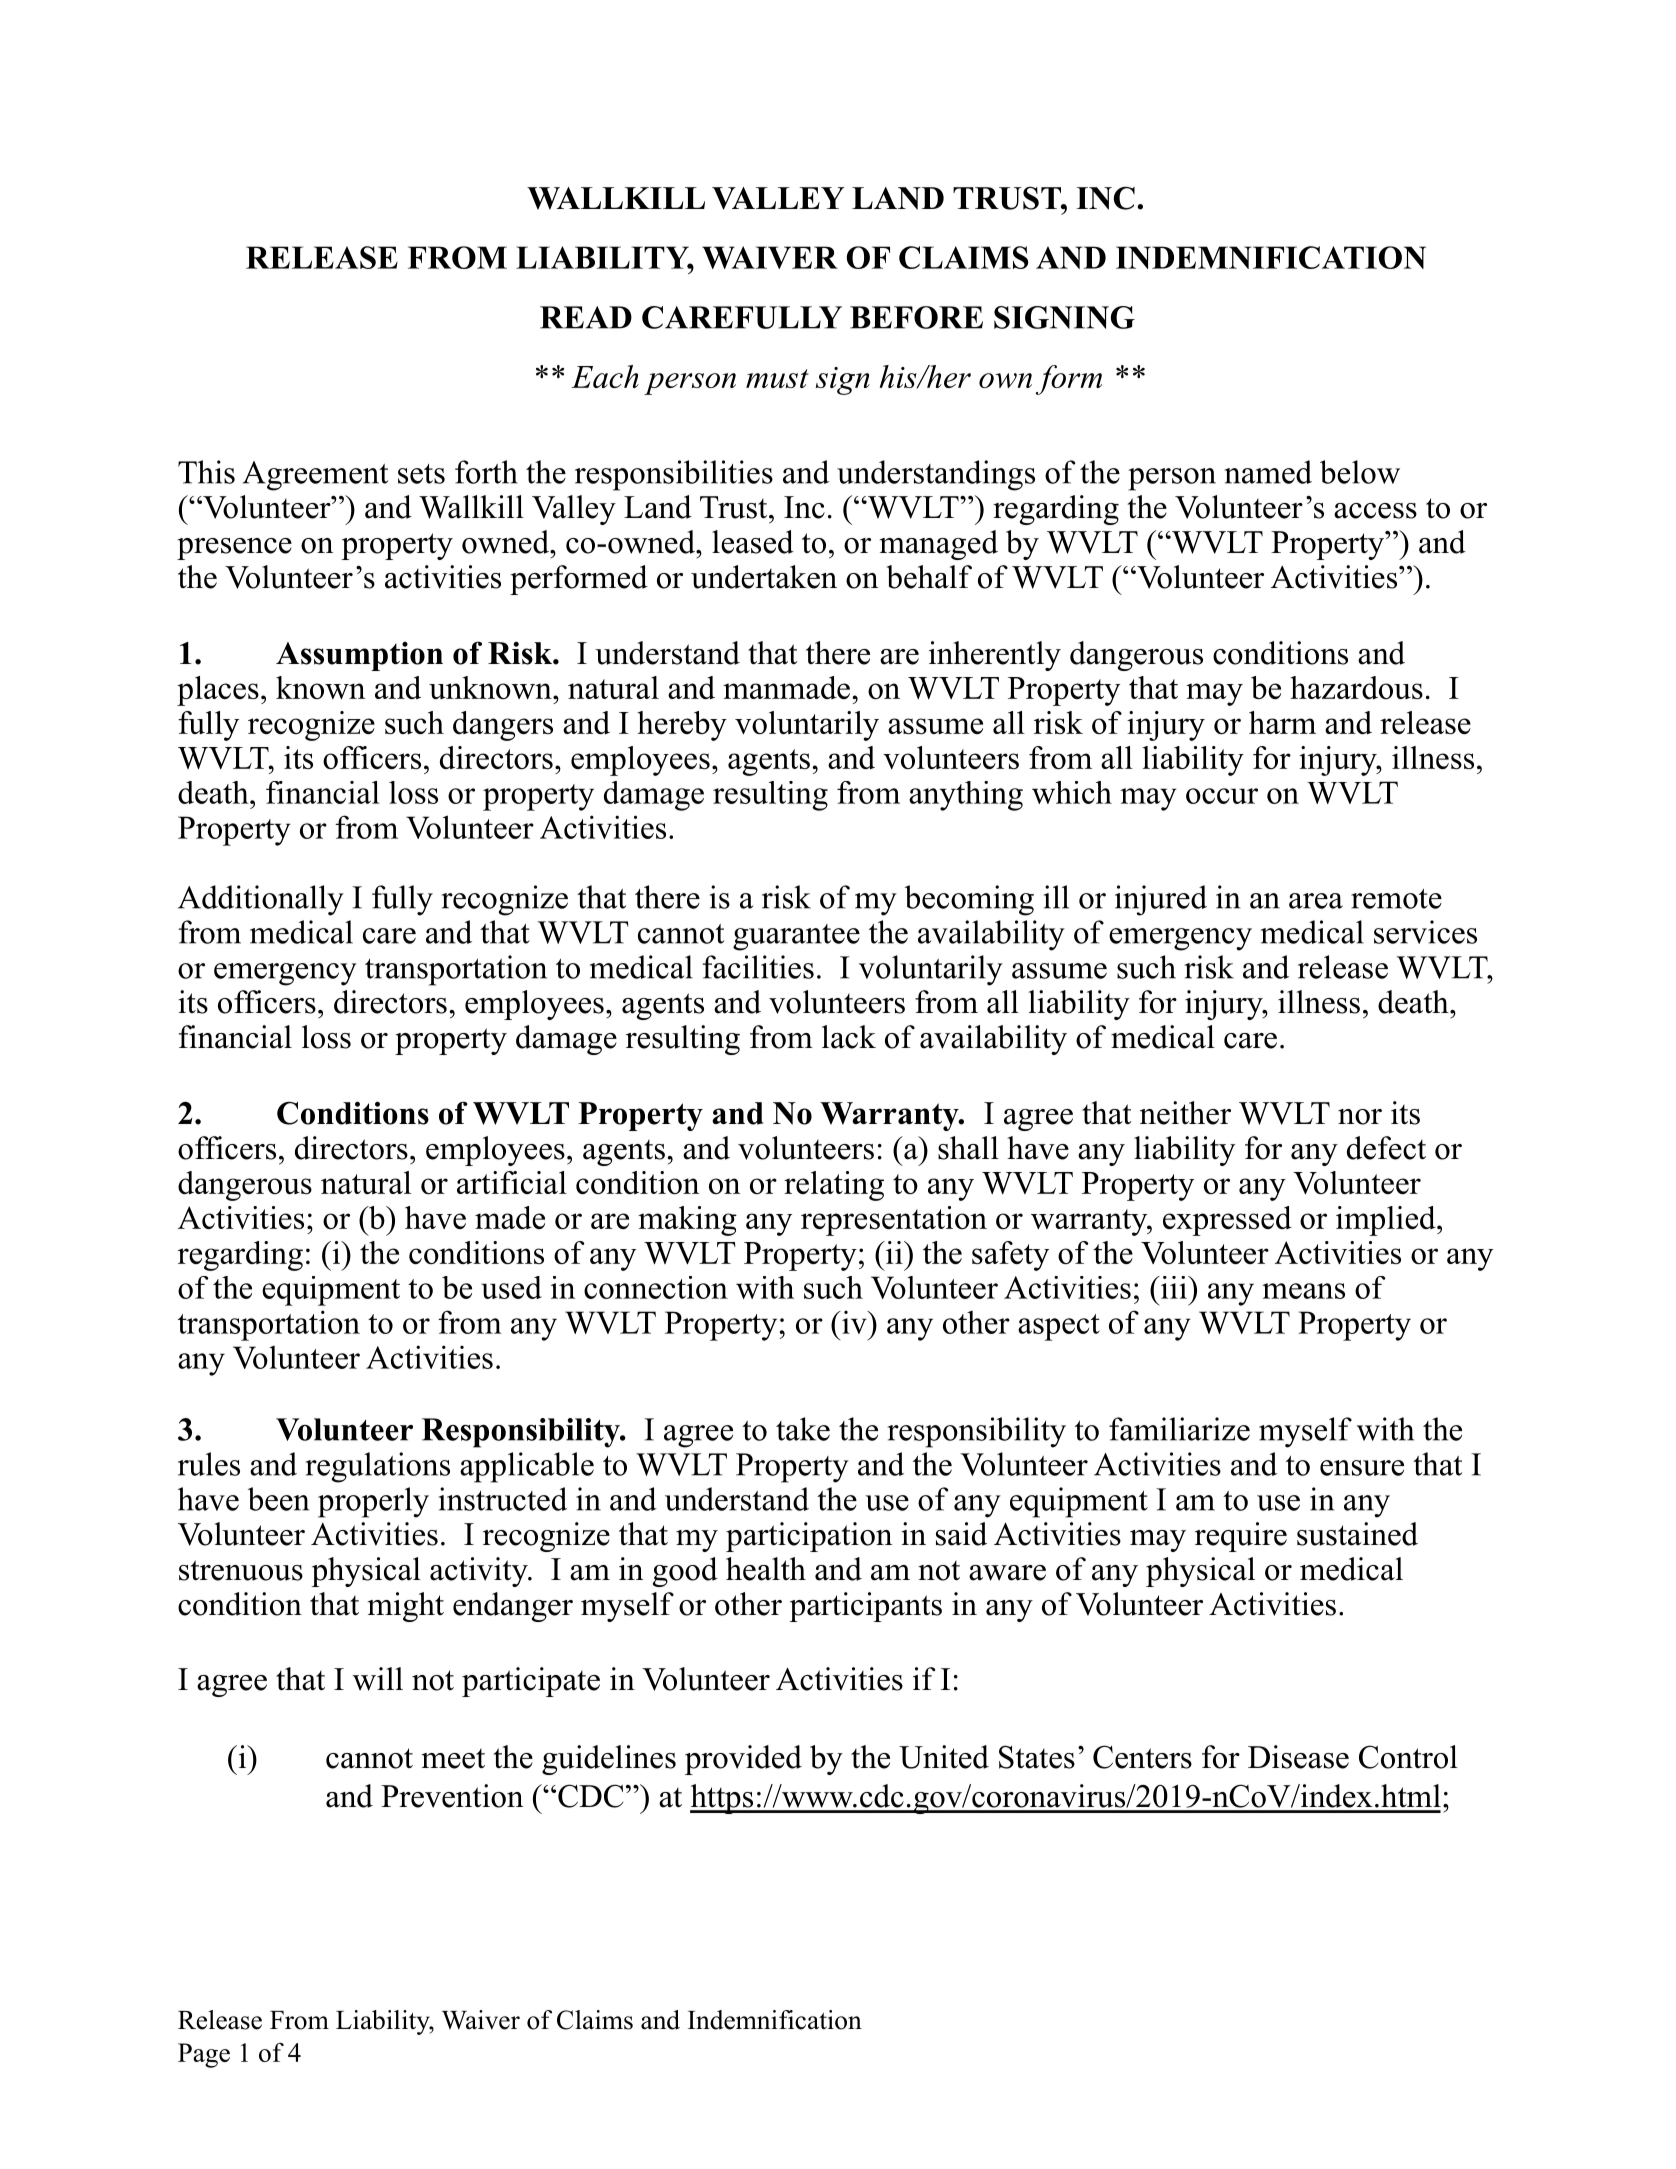 The height and width of the screenshot is (2169, 1676). Describe the element at coordinates (421, 474) in the screenshot. I see `sets` at that location.
